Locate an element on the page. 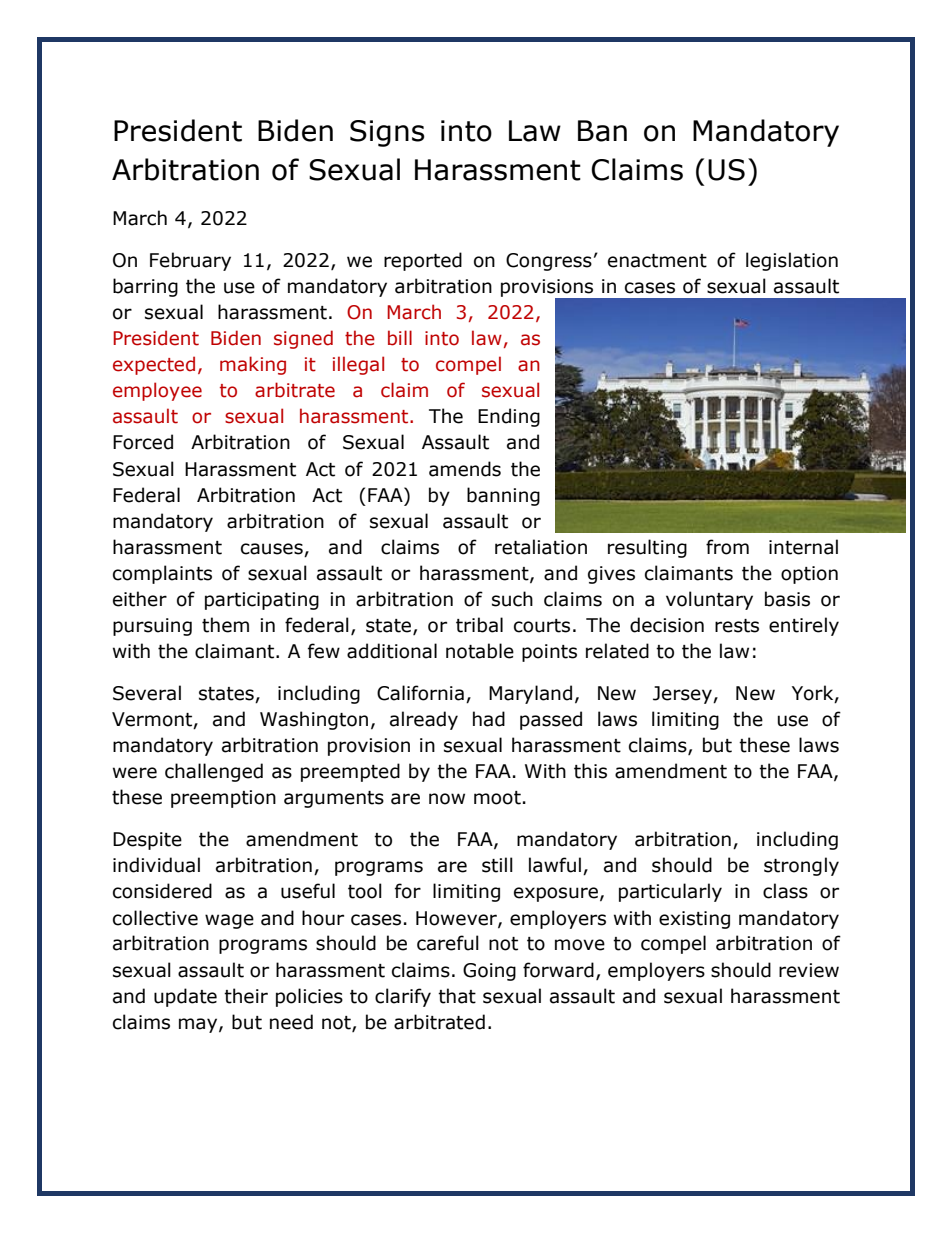 The width and height of the image is (952, 1233). that is located at coordinates (457, 996).
